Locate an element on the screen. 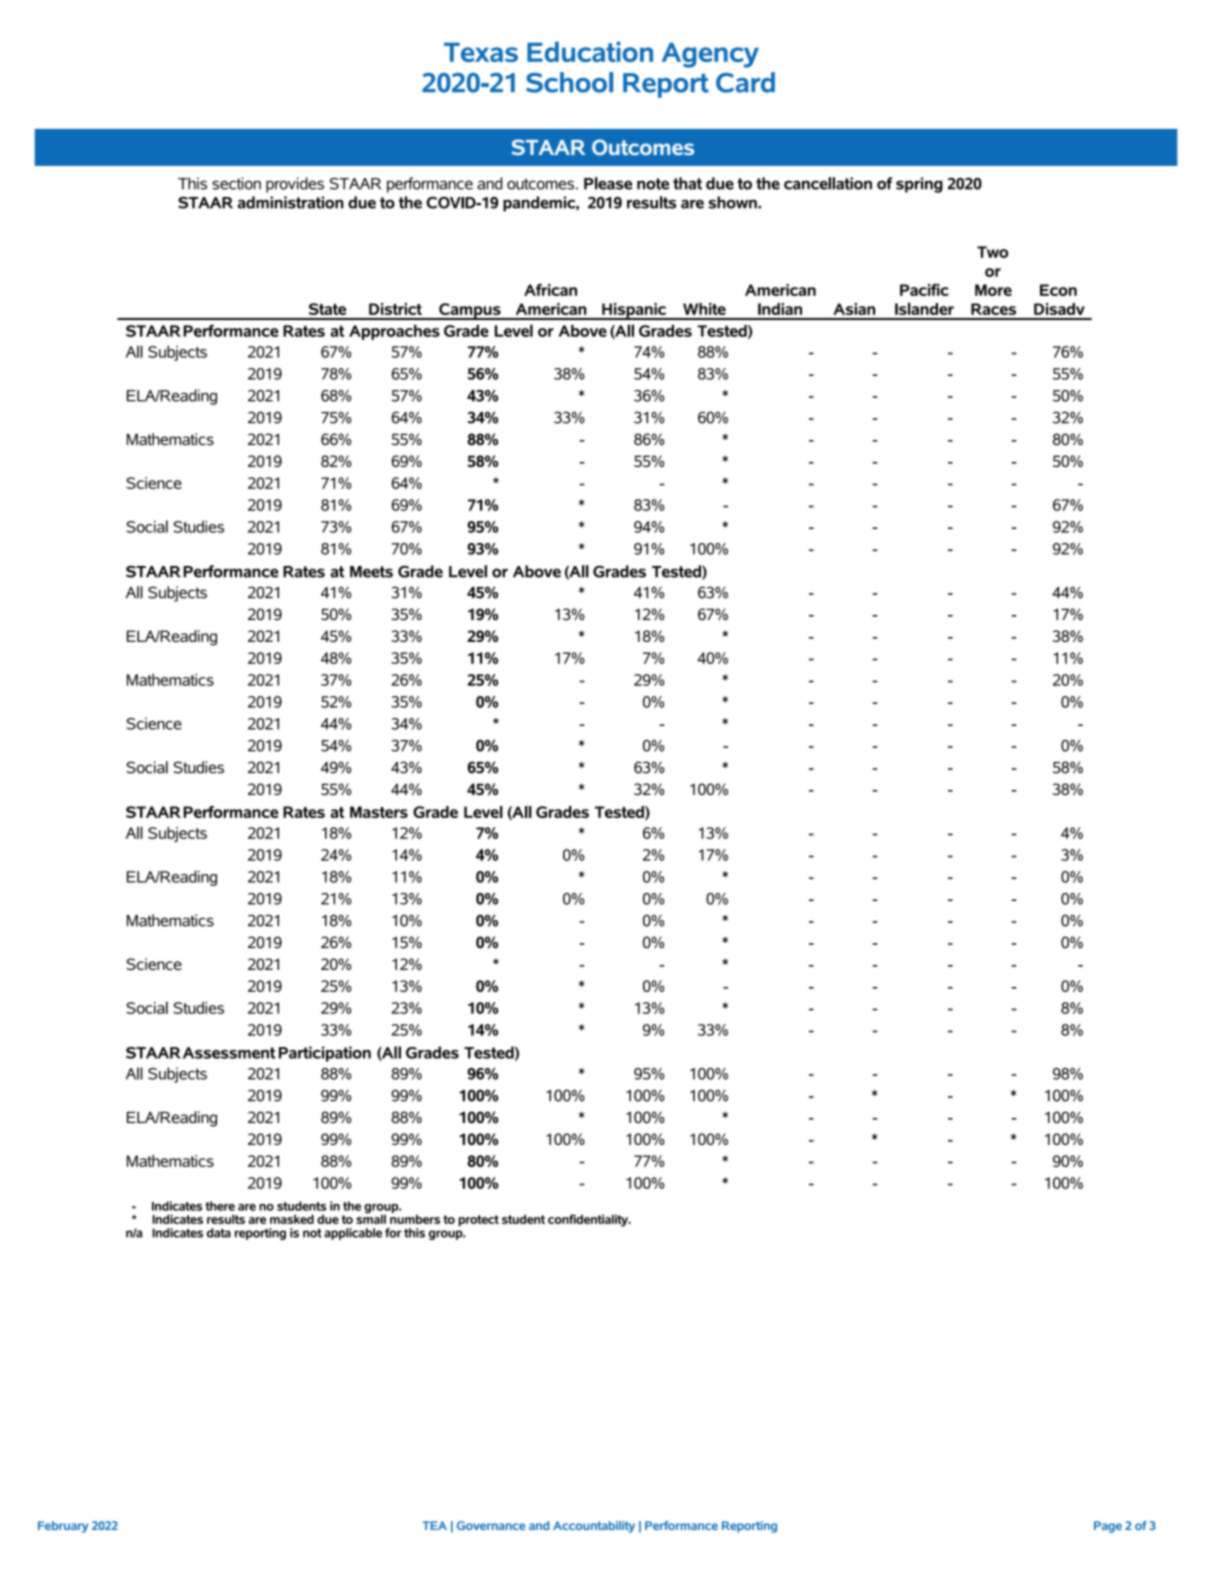 The height and width of the screenshot is (1569, 1213). protect is located at coordinates (478, 1221).
